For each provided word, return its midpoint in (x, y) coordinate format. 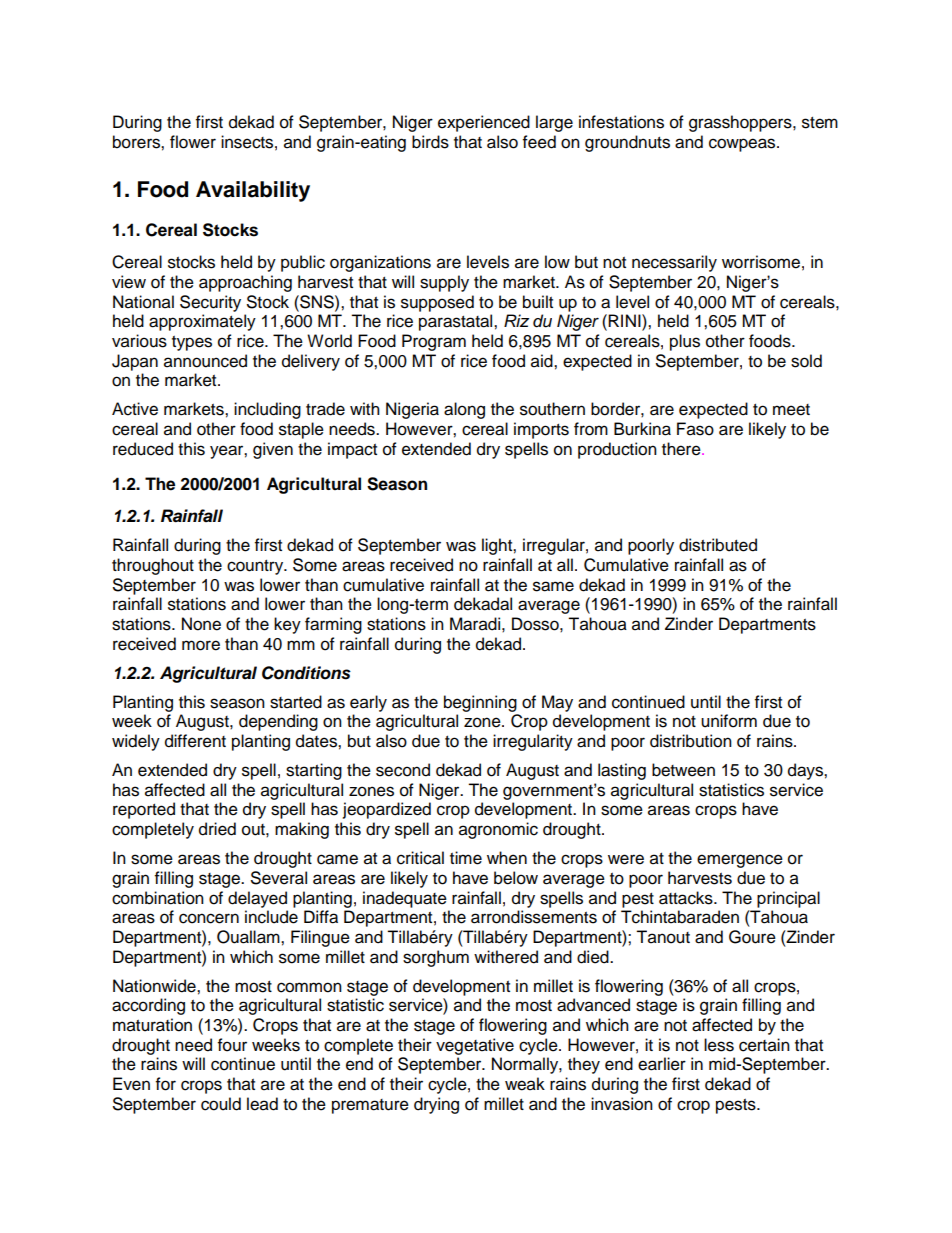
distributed (718, 545)
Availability (253, 191)
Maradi (475, 624)
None (201, 624)
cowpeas (743, 145)
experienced (484, 123)
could (221, 1104)
